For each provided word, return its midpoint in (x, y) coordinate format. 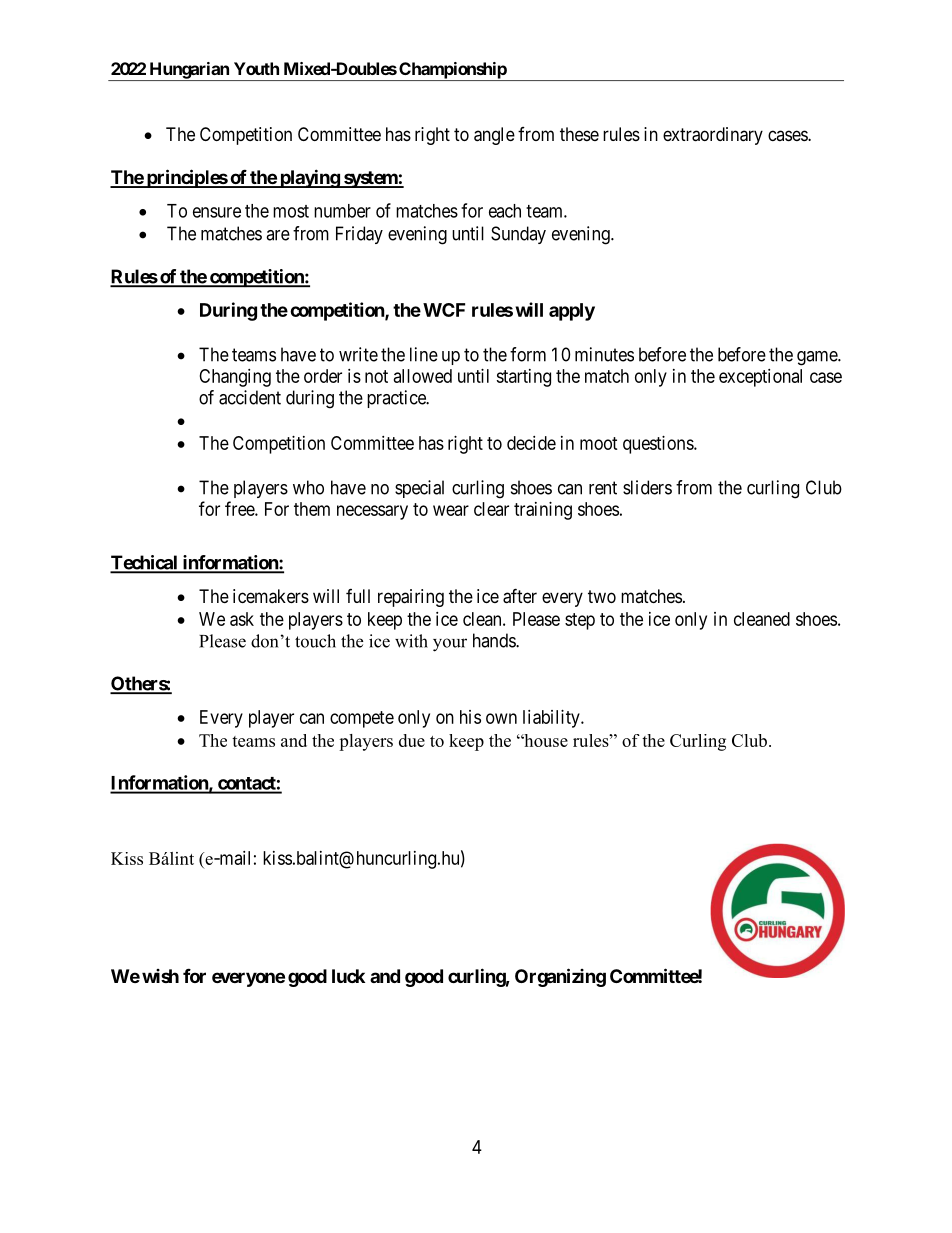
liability (552, 719)
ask (242, 619)
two (602, 596)
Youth (256, 68)
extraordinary (713, 136)
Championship (452, 71)
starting (523, 378)
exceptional (760, 378)
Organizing (560, 977)
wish (160, 976)
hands (495, 640)
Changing (235, 378)
